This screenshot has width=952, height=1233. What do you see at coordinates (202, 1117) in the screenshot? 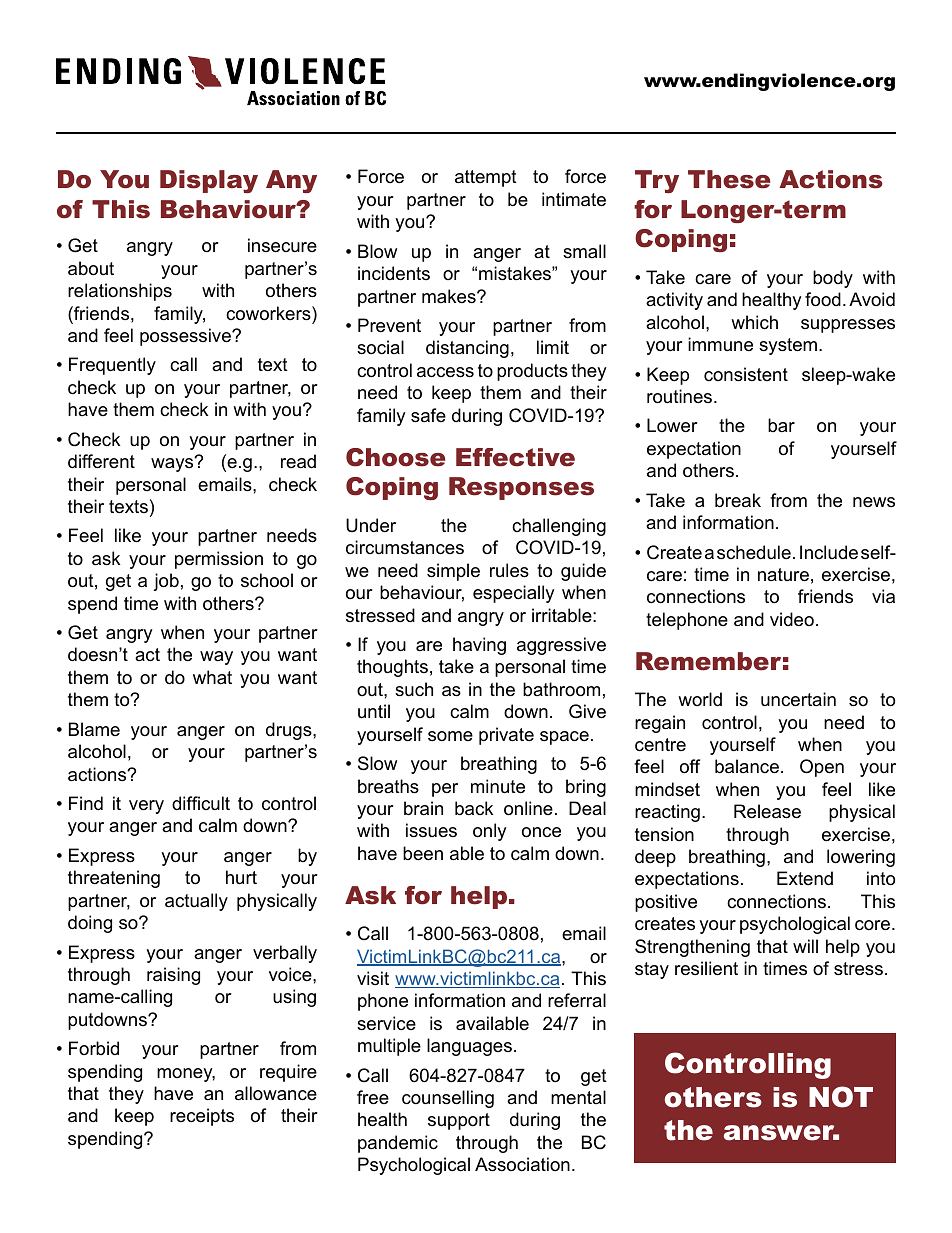
I see `receipts` at bounding box center [202, 1117].
